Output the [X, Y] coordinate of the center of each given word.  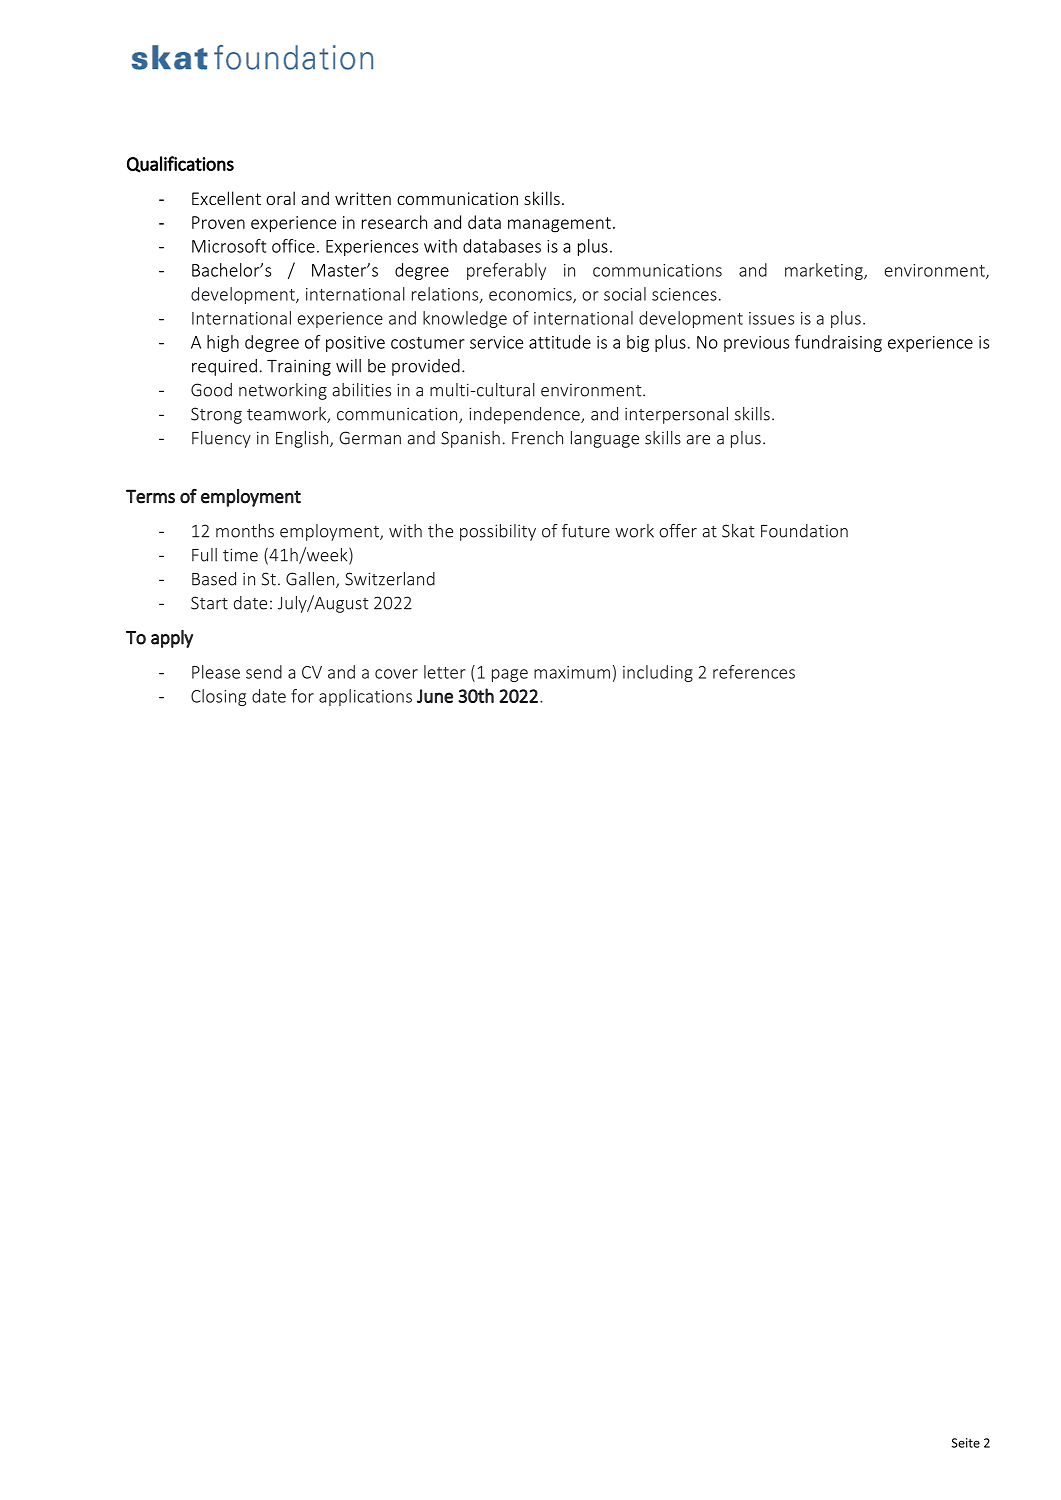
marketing [825, 271]
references [754, 672]
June [435, 696]
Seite [965, 1443]
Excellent [226, 198]
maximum [572, 672]
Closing [218, 697]
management [559, 225]
